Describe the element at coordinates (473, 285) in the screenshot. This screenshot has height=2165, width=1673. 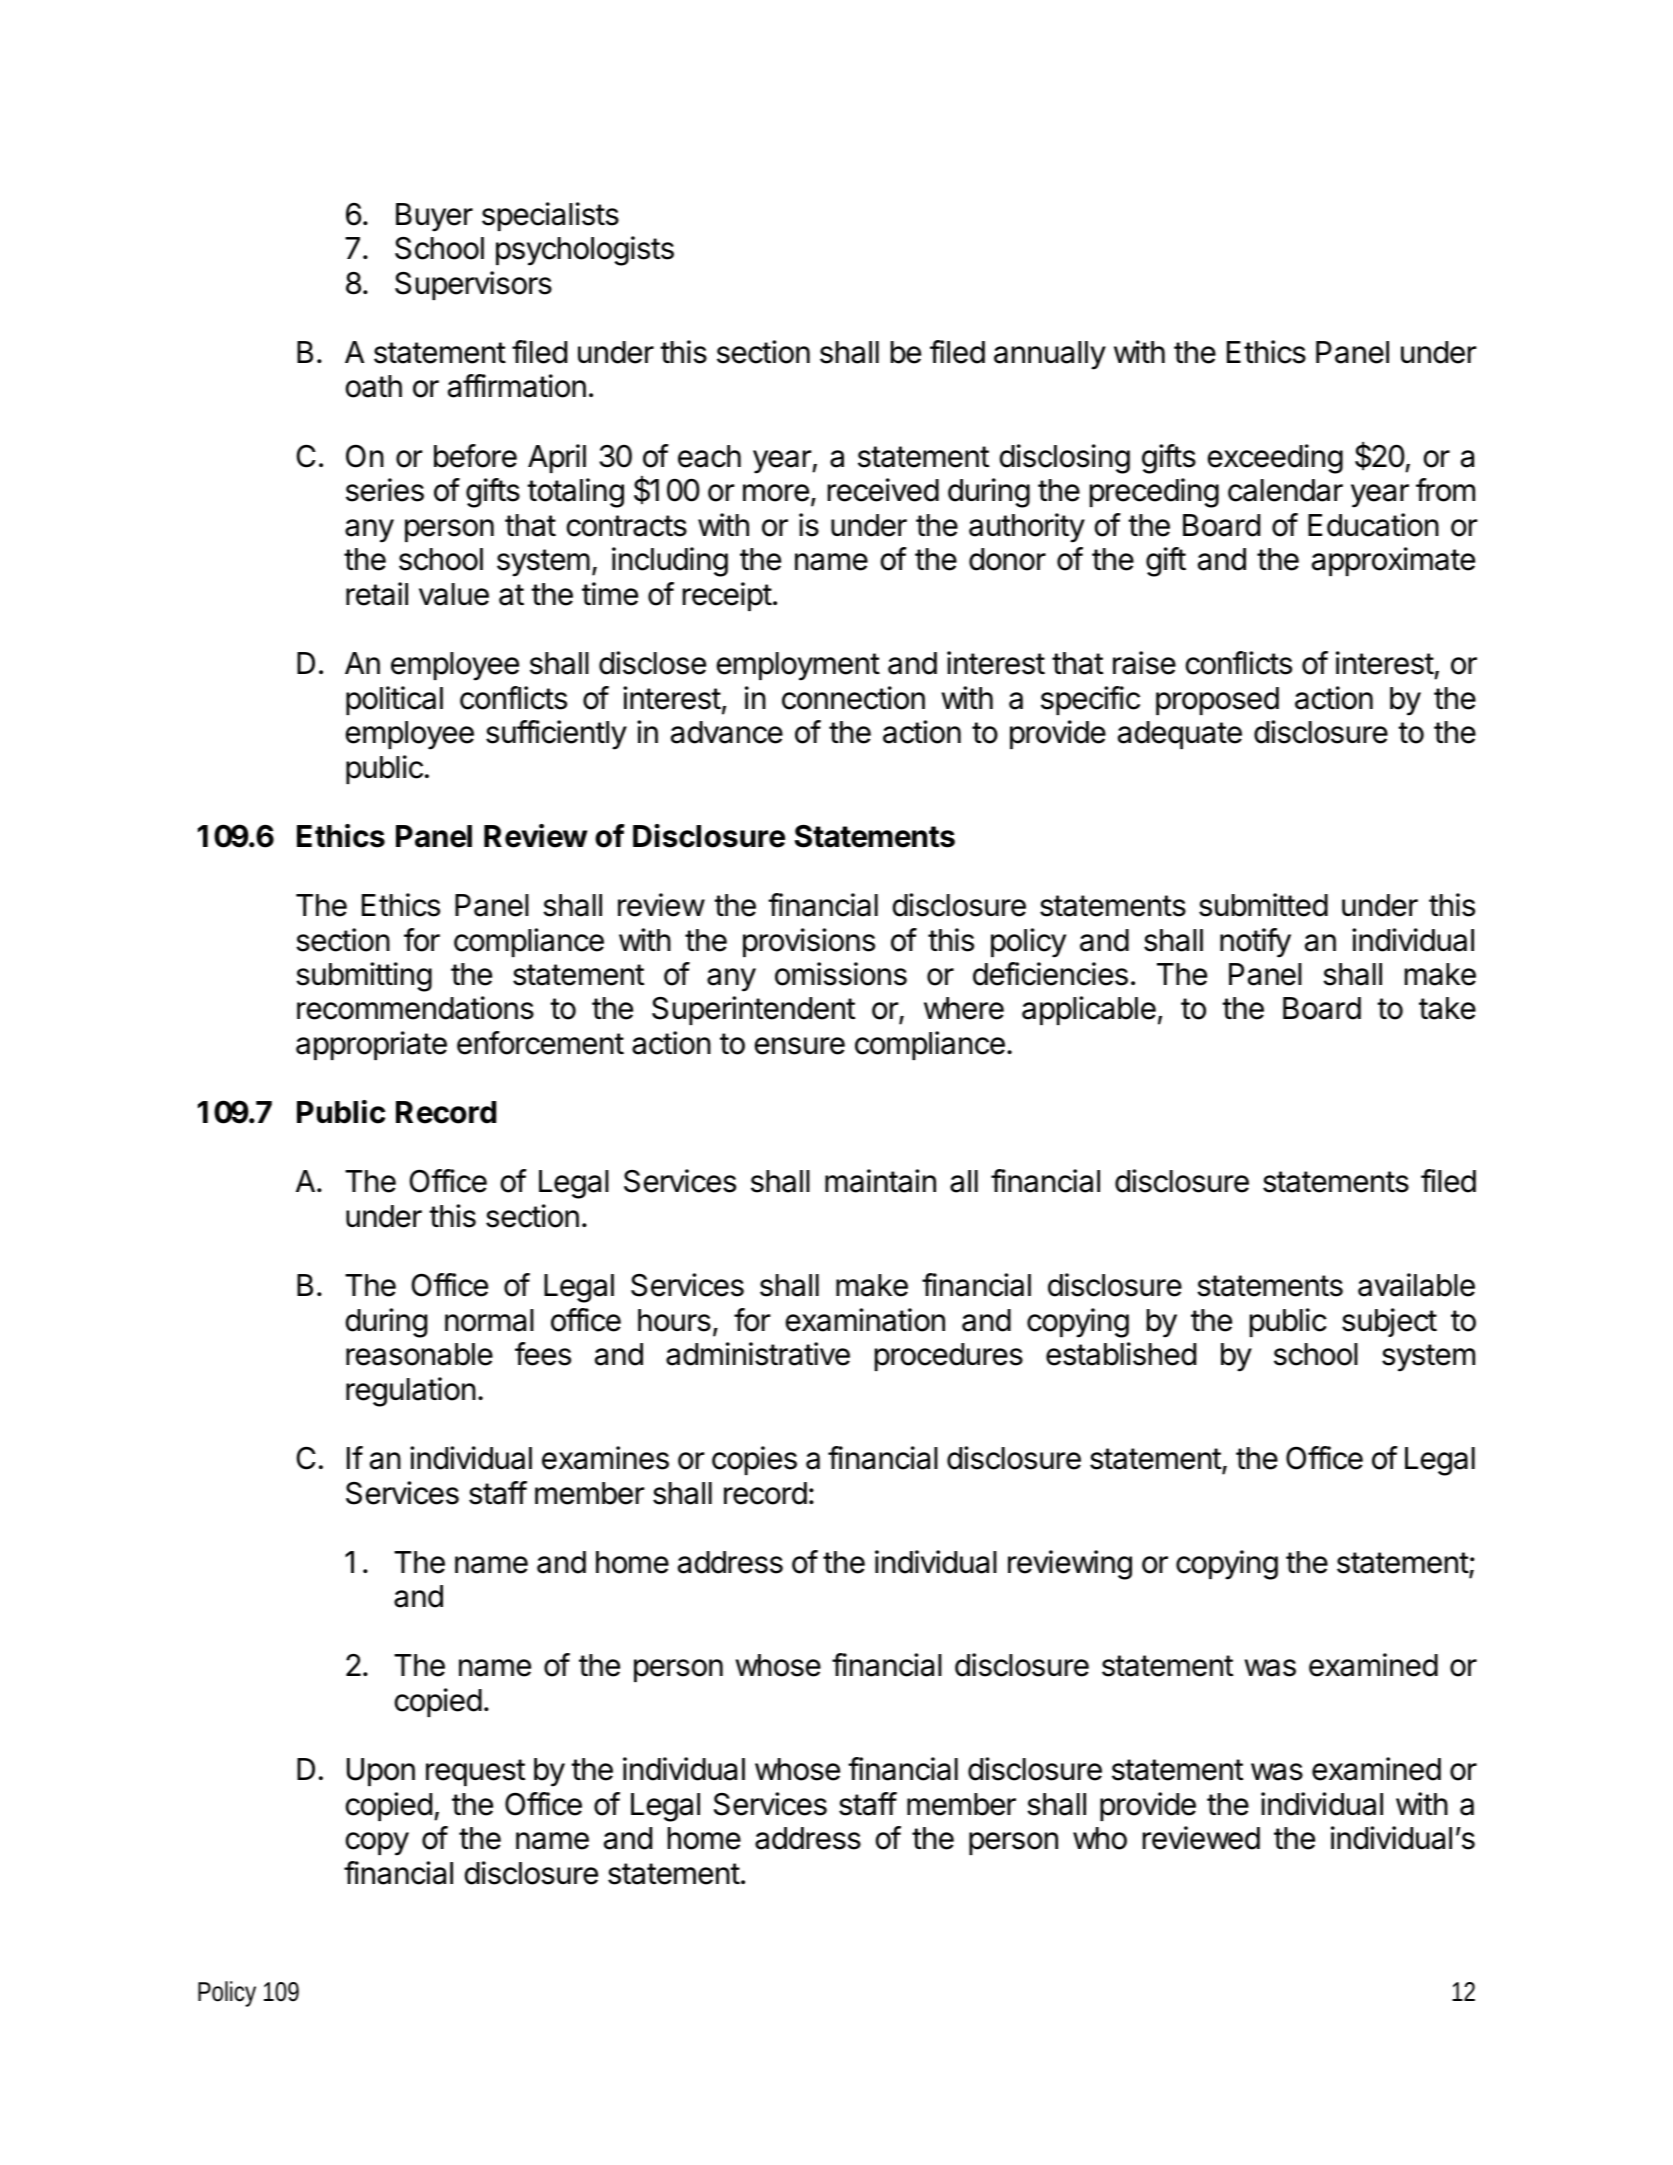
I see `Supervisors` at that location.
